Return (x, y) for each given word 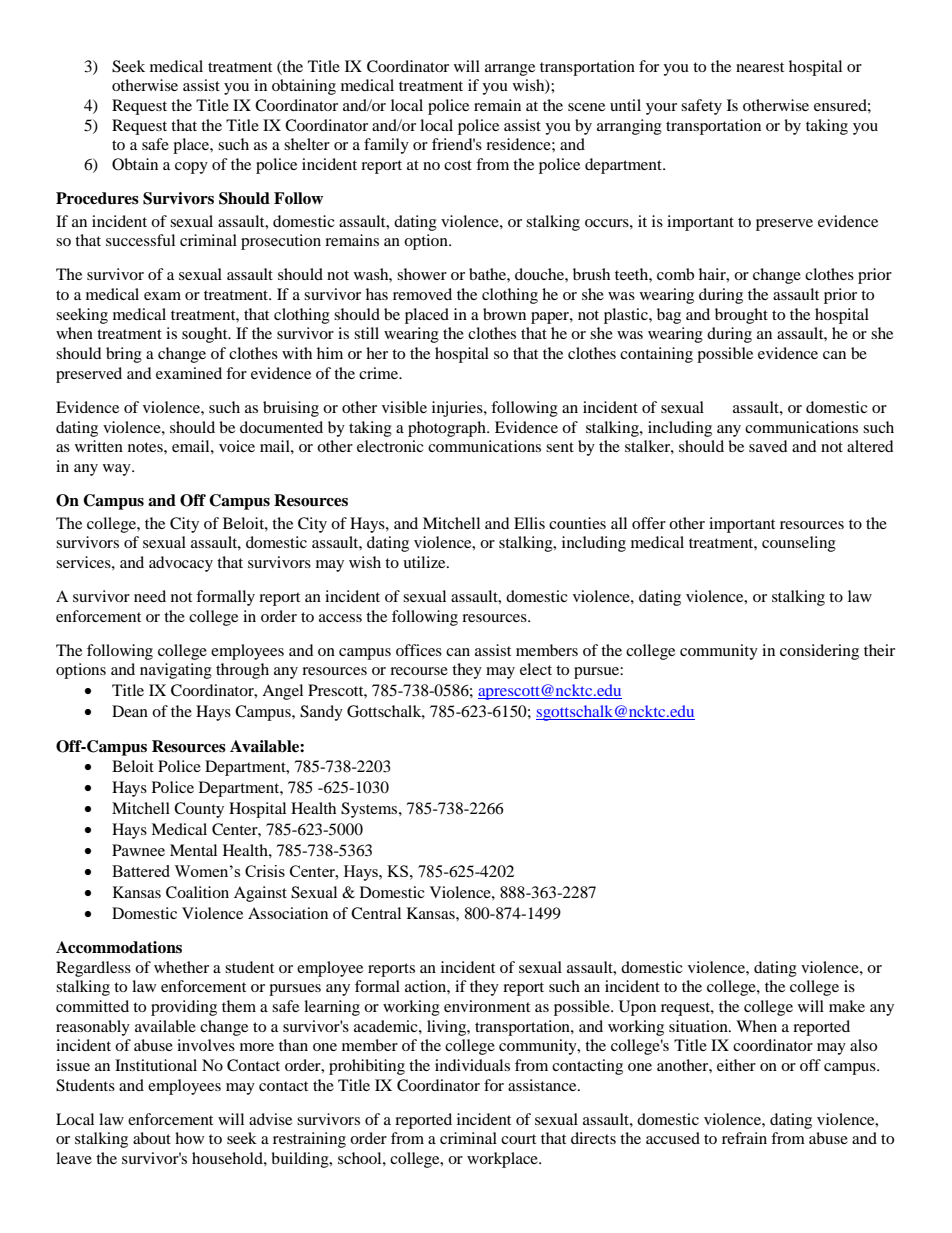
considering (819, 652)
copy (191, 168)
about (152, 1138)
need (150, 596)
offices (419, 650)
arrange (510, 70)
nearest (760, 67)
